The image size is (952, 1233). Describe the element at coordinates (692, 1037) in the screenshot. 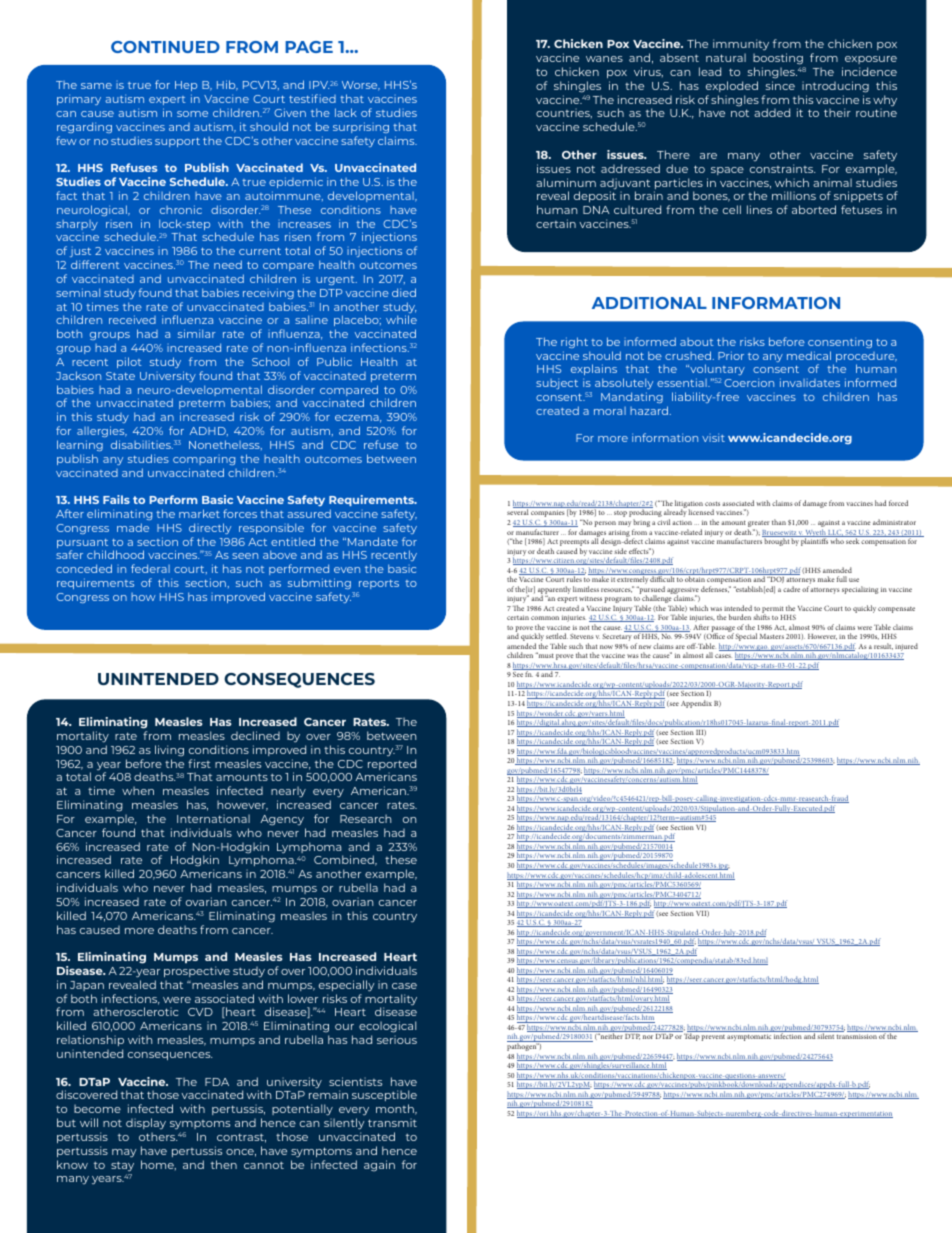

I see `Tdap` at that location.
